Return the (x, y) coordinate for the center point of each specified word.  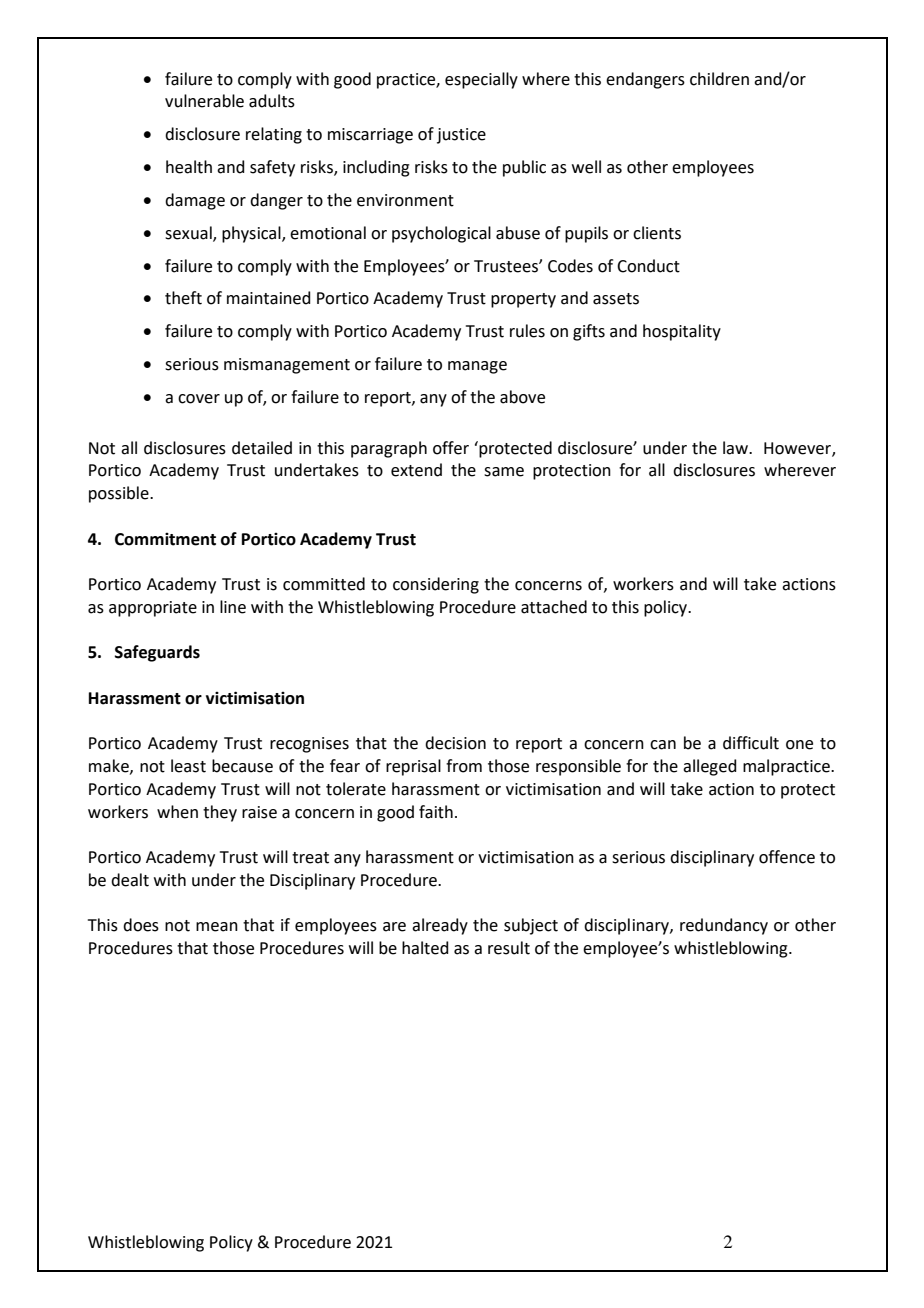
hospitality (682, 332)
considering (436, 585)
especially (481, 80)
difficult (751, 743)
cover (199, 399)
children (719, 79)
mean (217, 927)
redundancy (724, 926)
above (522, 397)
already (440, 926)
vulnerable (204, 101)
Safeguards (157, 653)
